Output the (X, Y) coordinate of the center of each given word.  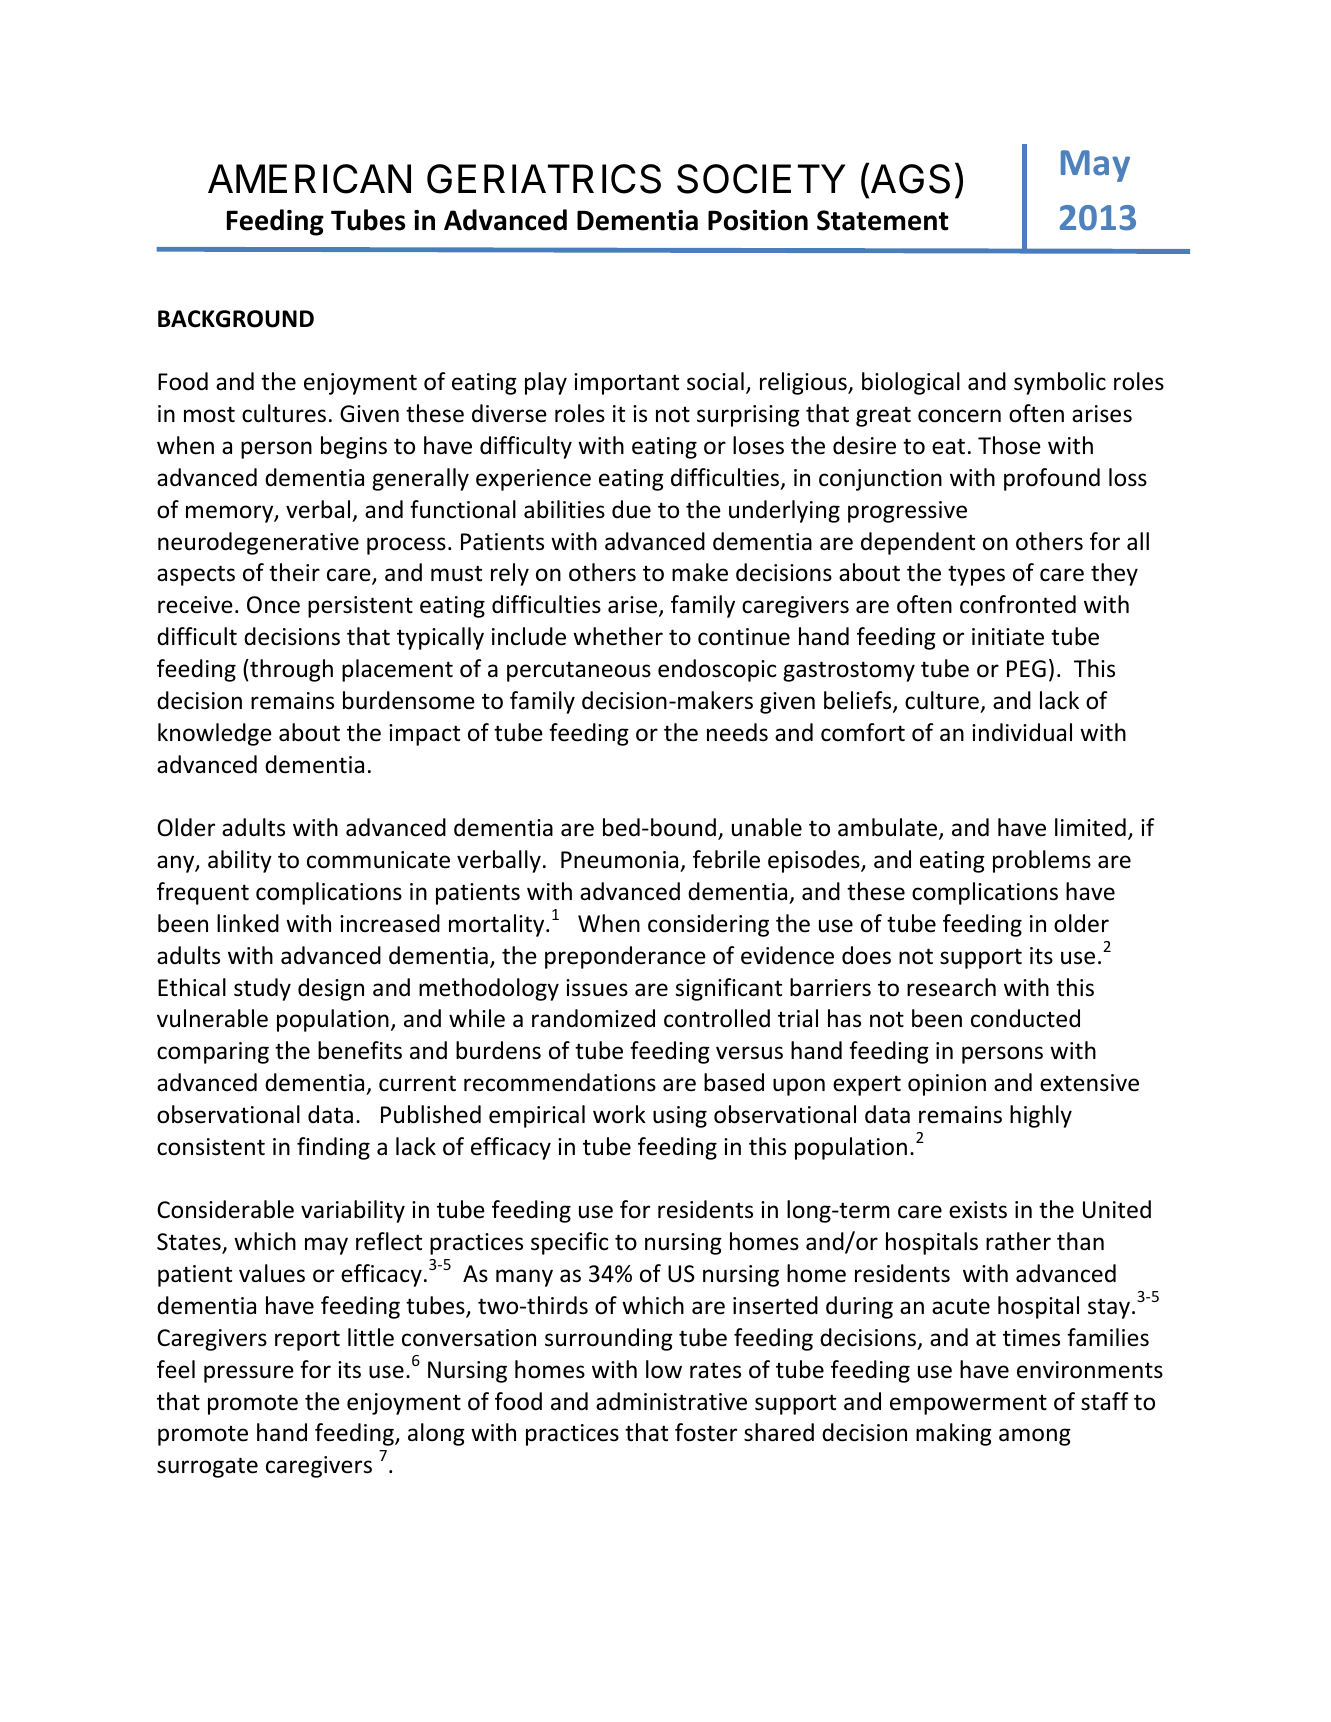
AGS (910, 179)
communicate (378, 860)
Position (758, 220)
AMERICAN (309, 179)
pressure (249, 1374)
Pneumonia (619, 860)
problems (1042, 861)
